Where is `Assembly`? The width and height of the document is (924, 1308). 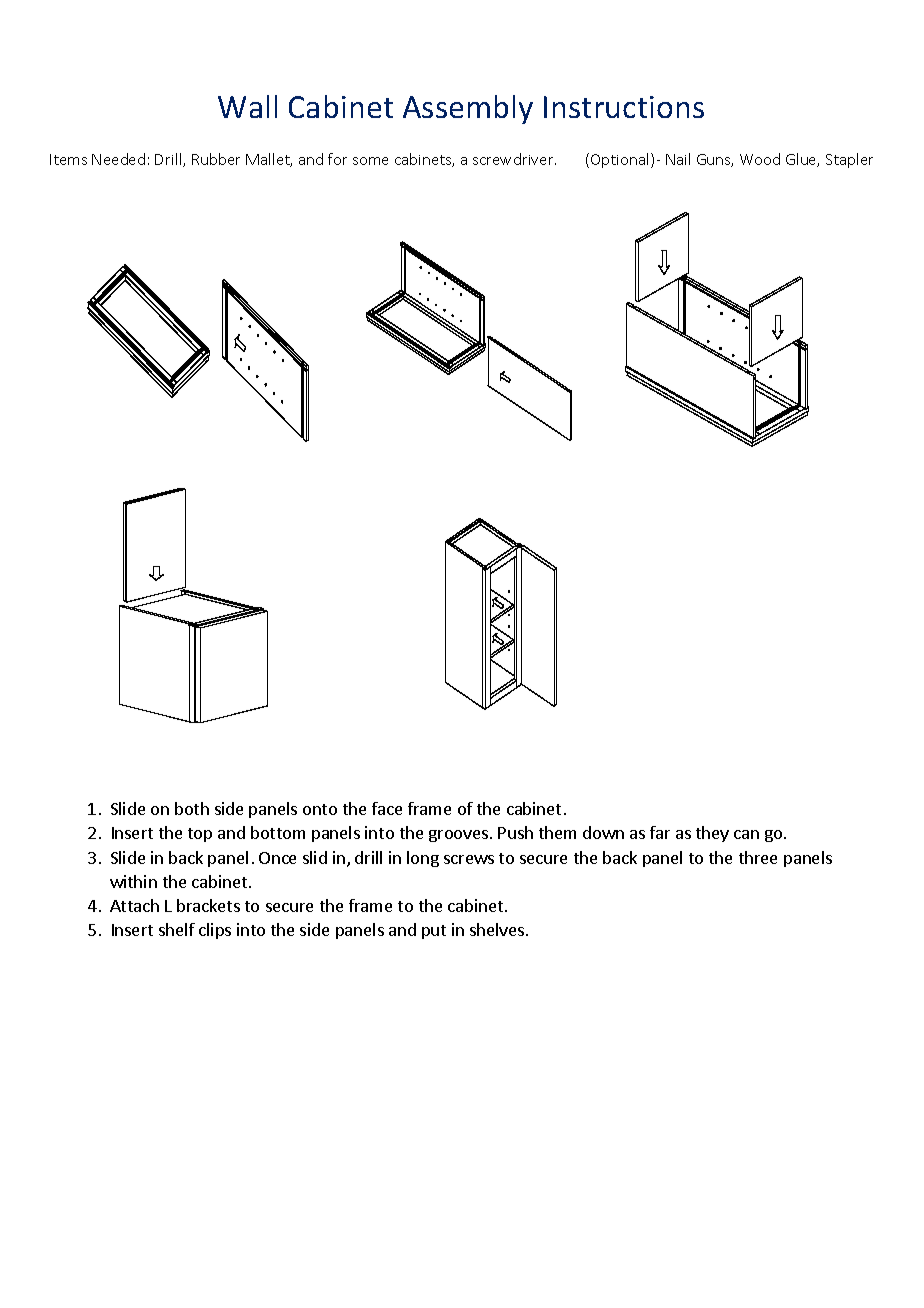
Assembly is located at coordinates (468, 109).
